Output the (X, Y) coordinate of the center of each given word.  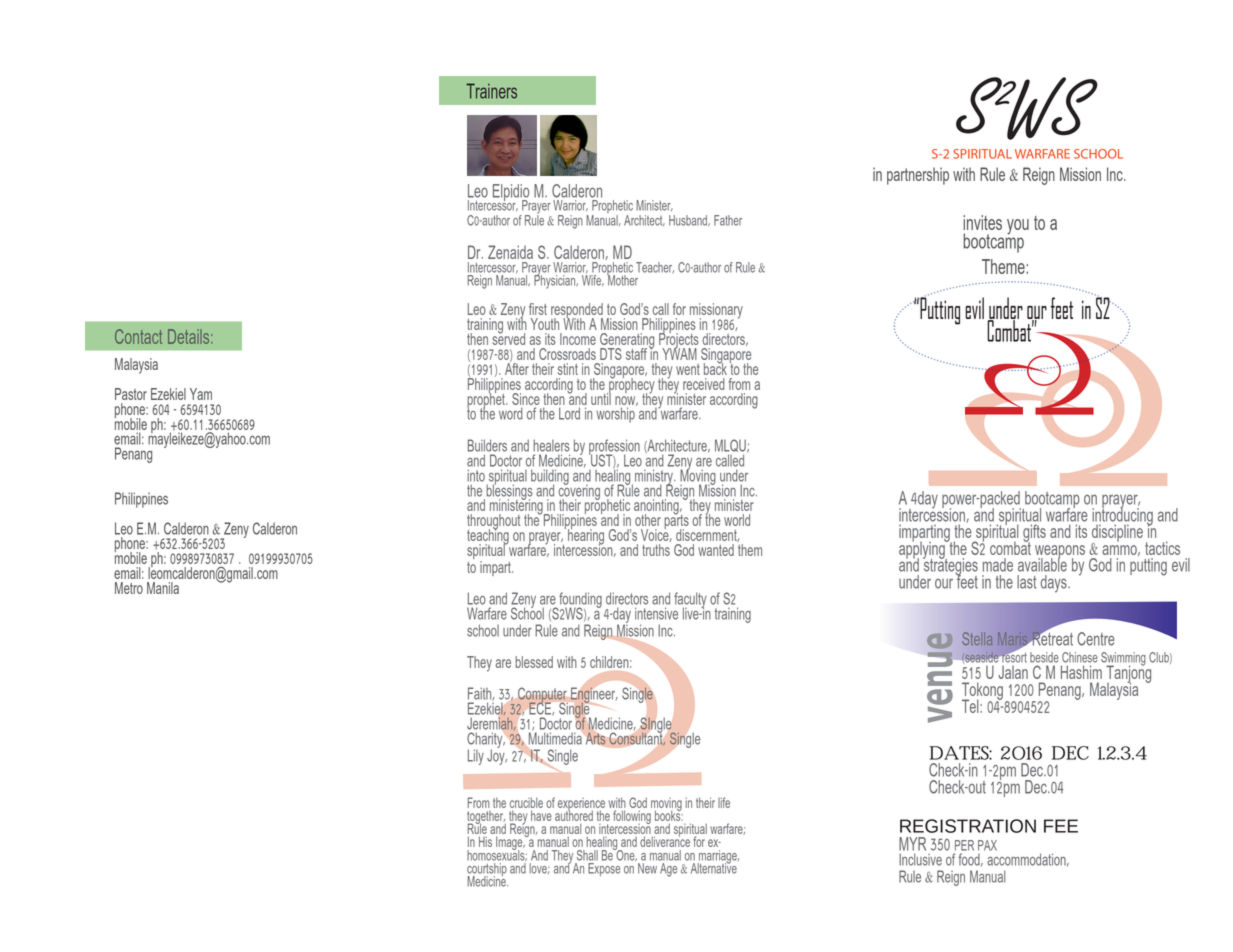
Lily (476, 757)
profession (614, 448)
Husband (689, 220)
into (476, 476)
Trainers (491, 91)
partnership (918, 176)
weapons (1060, 553)
